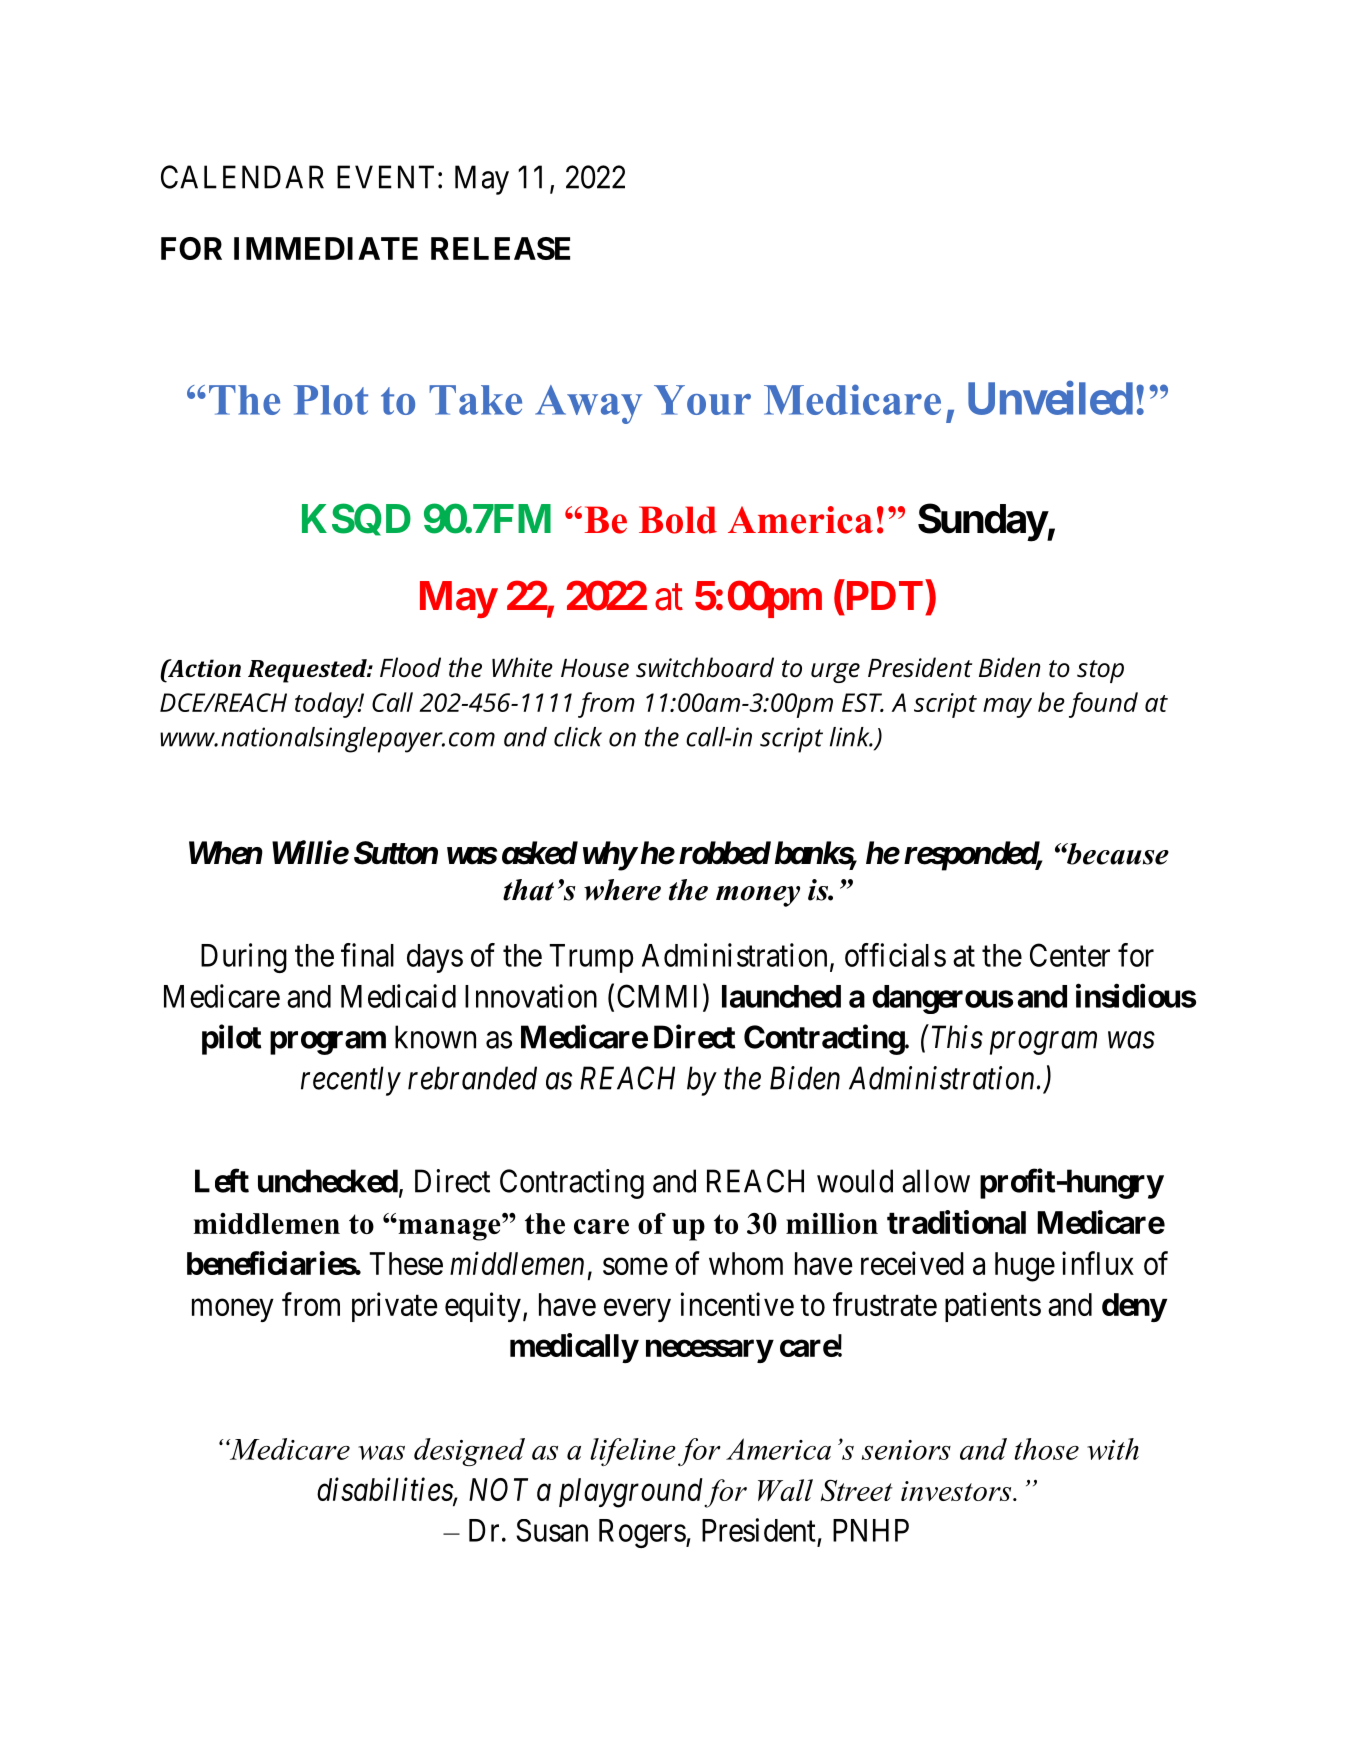 The height and width of the page is (1753, 1354). What do you see at coordinates (631, 1493) in the page?
I see `playground` at bounding box center [631, 1493].
